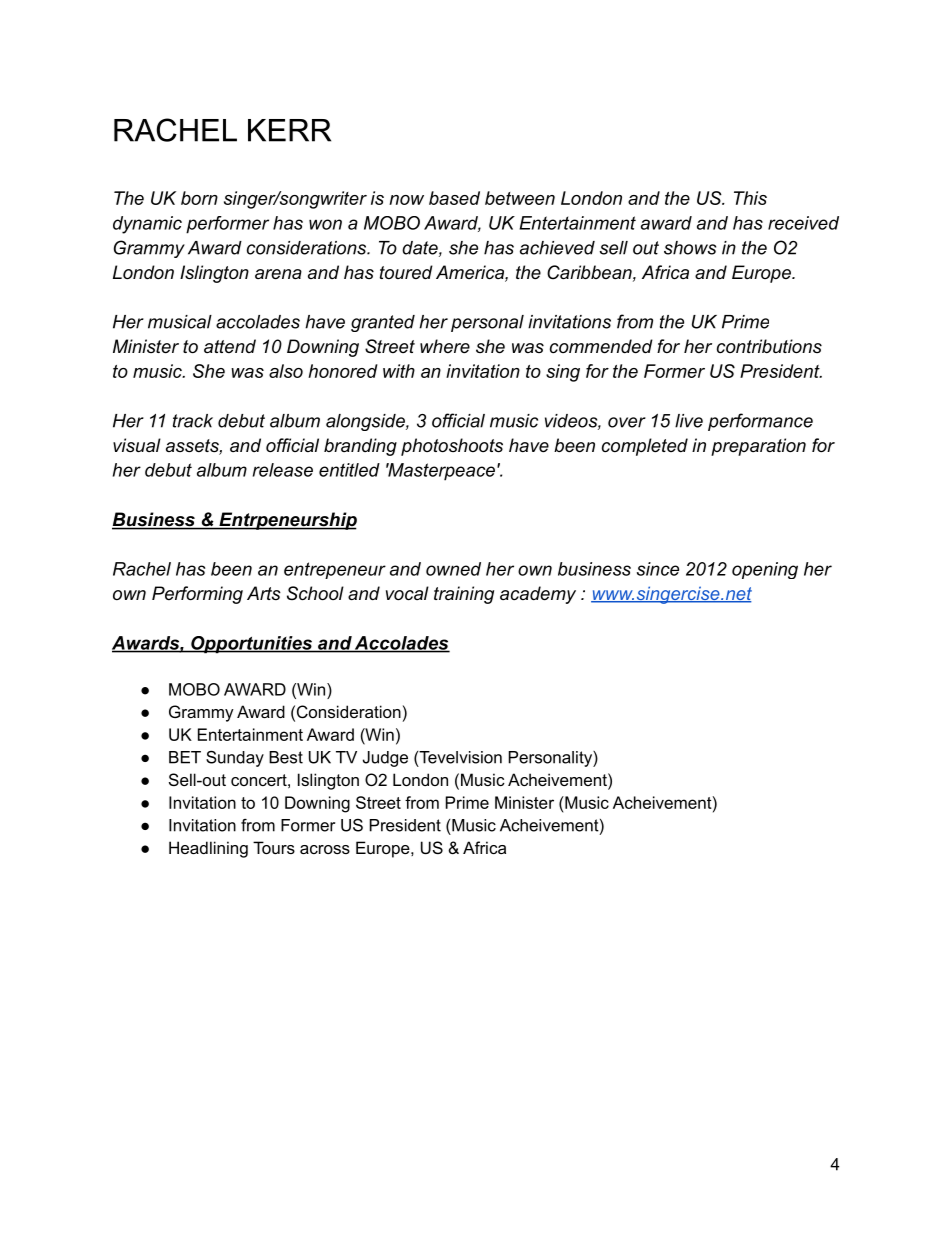 This screenshot has width=952, height=1233. I want to click on Performing, so click(197, 595).
